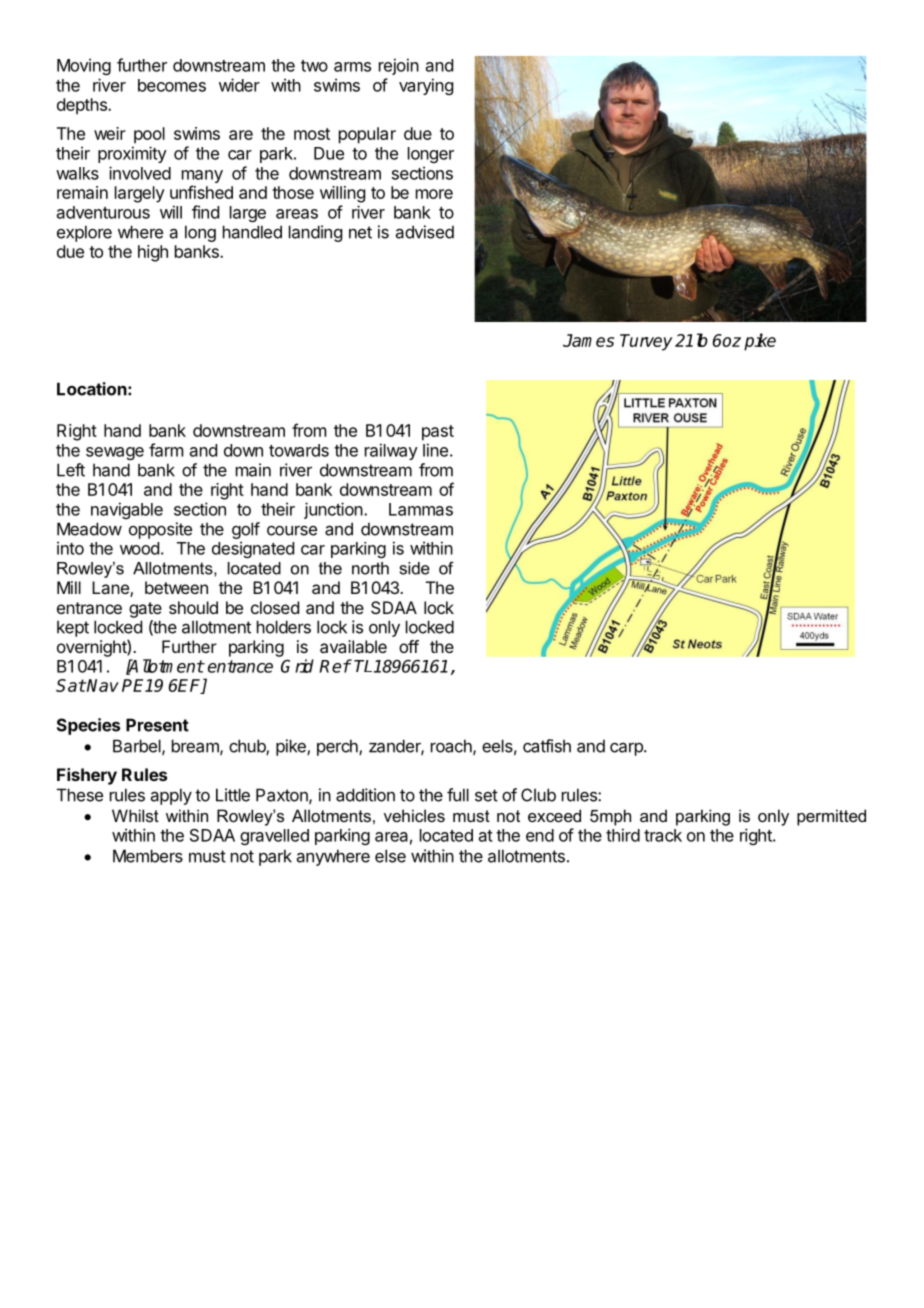  I want to click on Whilst, so click(135, 815).
